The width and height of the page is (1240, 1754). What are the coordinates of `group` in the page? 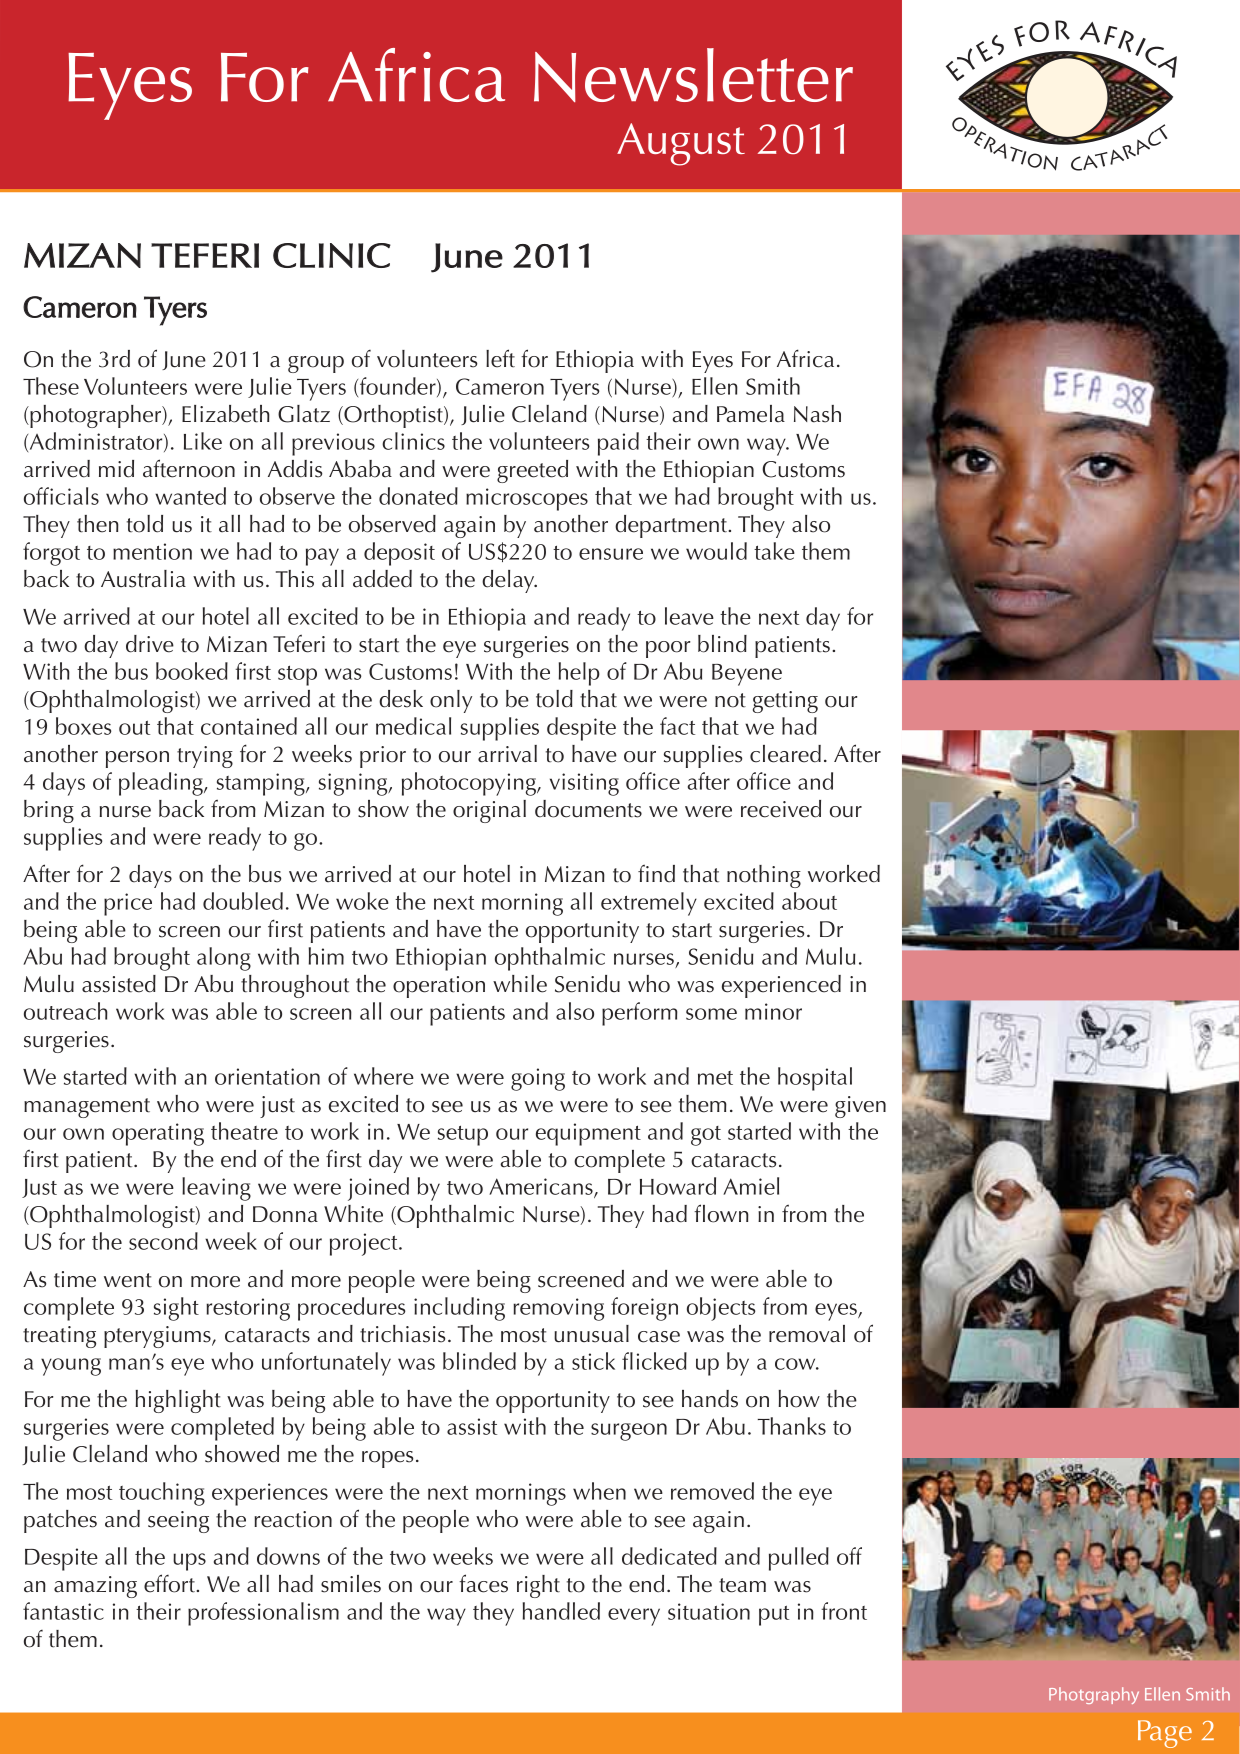 It's located at (316, 364).
